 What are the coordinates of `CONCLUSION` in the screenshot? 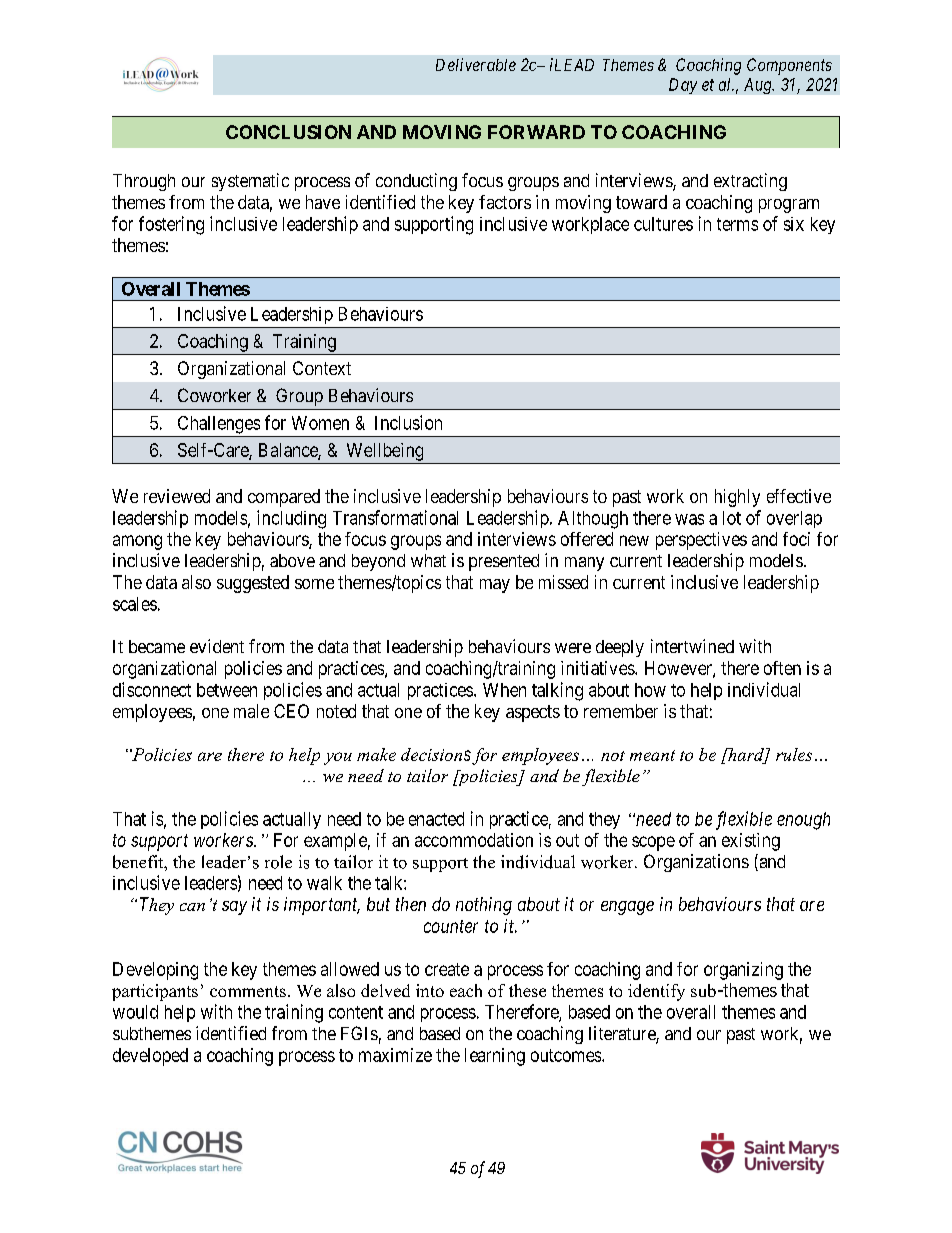 It's located at (288, 132).
